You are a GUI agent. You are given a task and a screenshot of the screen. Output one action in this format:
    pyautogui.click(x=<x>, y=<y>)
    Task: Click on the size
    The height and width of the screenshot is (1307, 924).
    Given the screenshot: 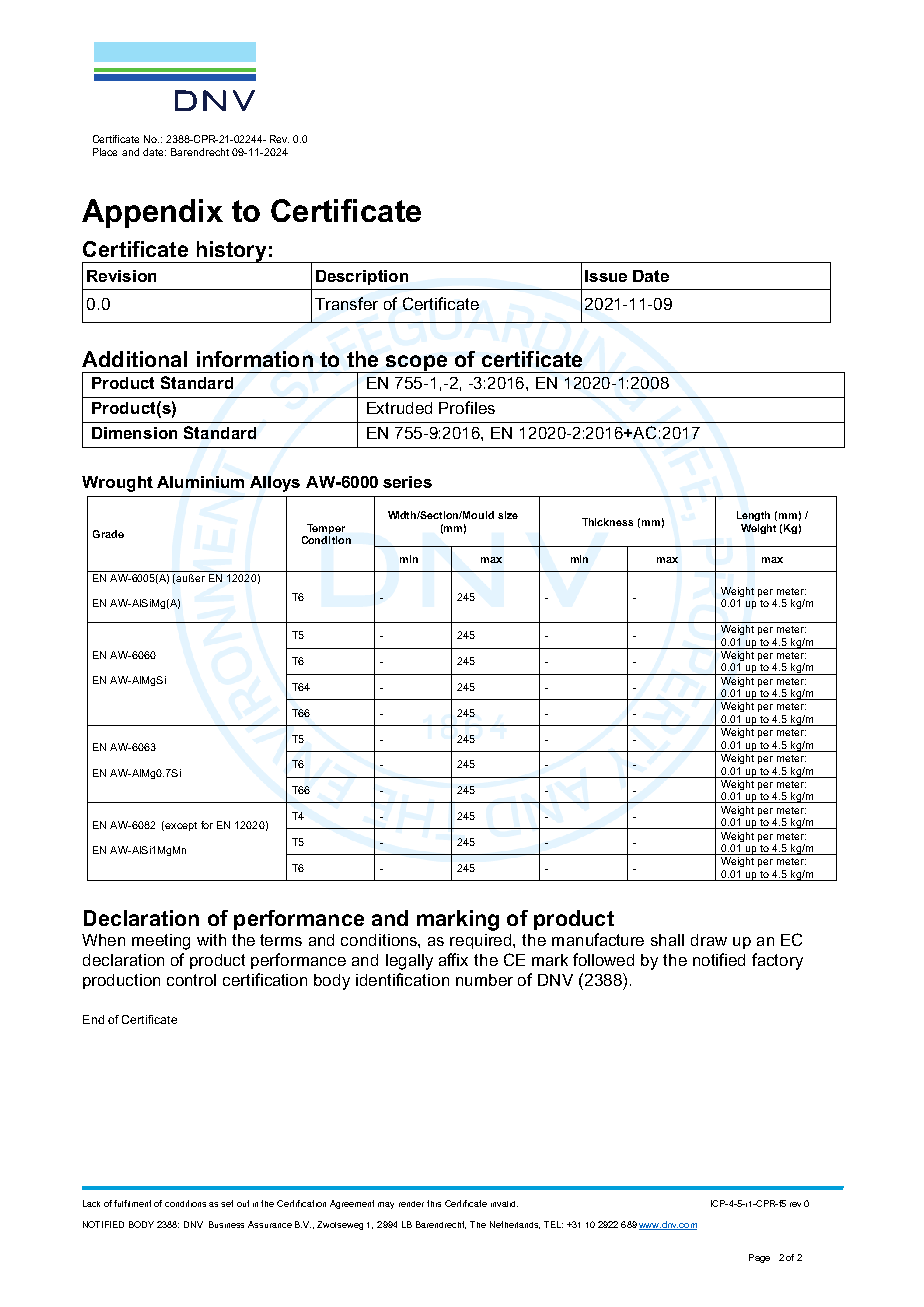 What is the action you would take?
    pyautogui.click(x=508, y=515)
